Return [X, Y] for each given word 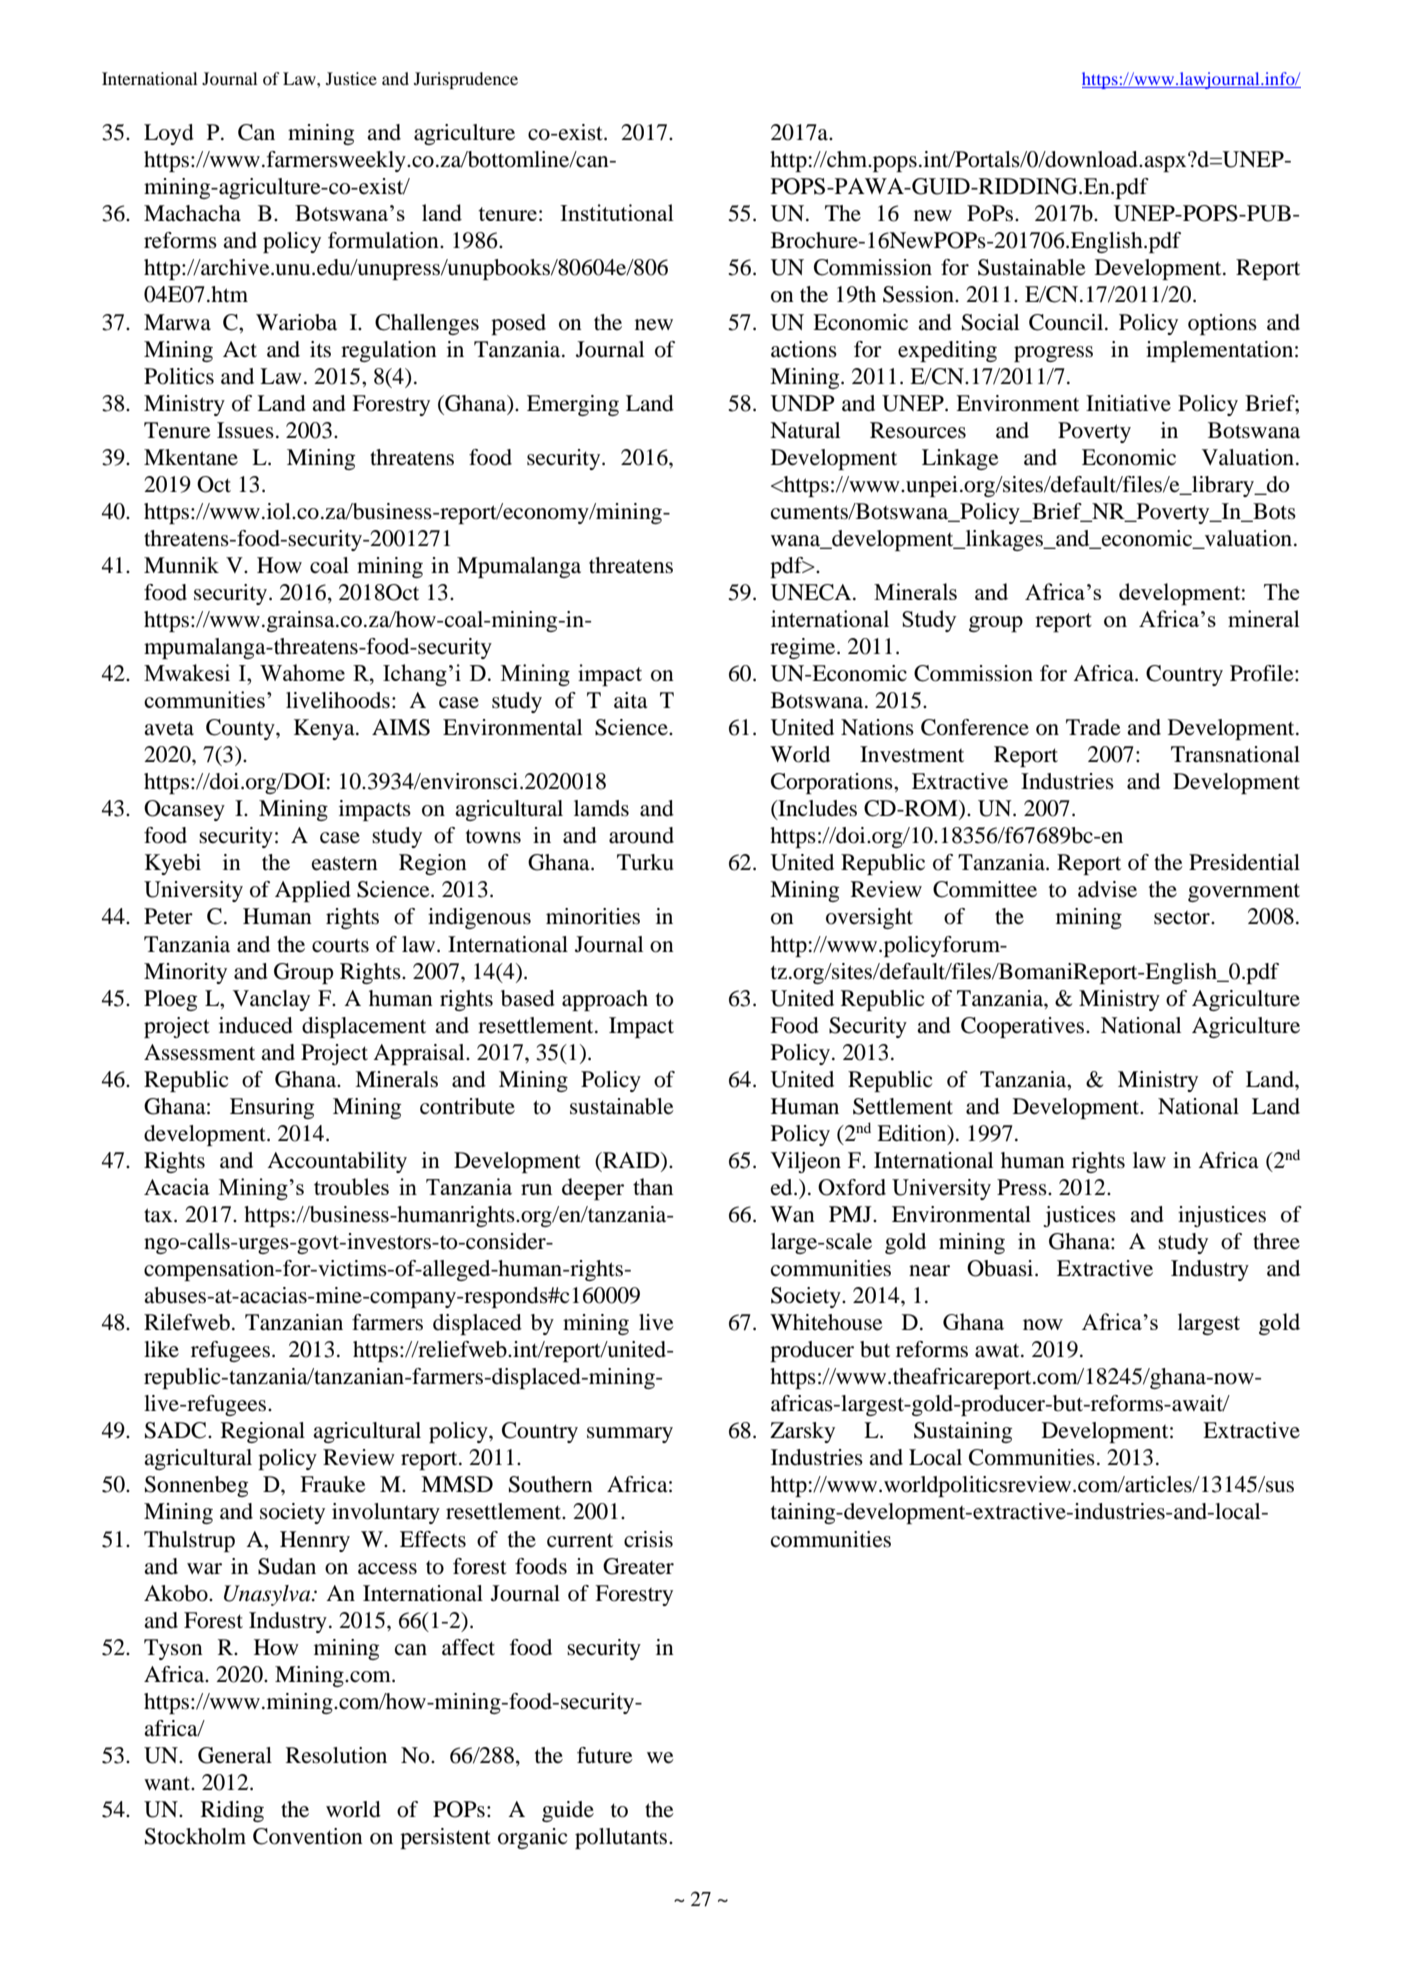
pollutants [622, 1838]
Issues [245, 430]
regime [804, 648]
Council [1067, 322]
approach [605, 1000]
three [1276, 1241]
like [161, 1349]
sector [1183, 918]
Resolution [336, 1755]
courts [340, 946]
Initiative [1128, 403]
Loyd [169, 134]
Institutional [617, 212]
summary [630, 1435]
